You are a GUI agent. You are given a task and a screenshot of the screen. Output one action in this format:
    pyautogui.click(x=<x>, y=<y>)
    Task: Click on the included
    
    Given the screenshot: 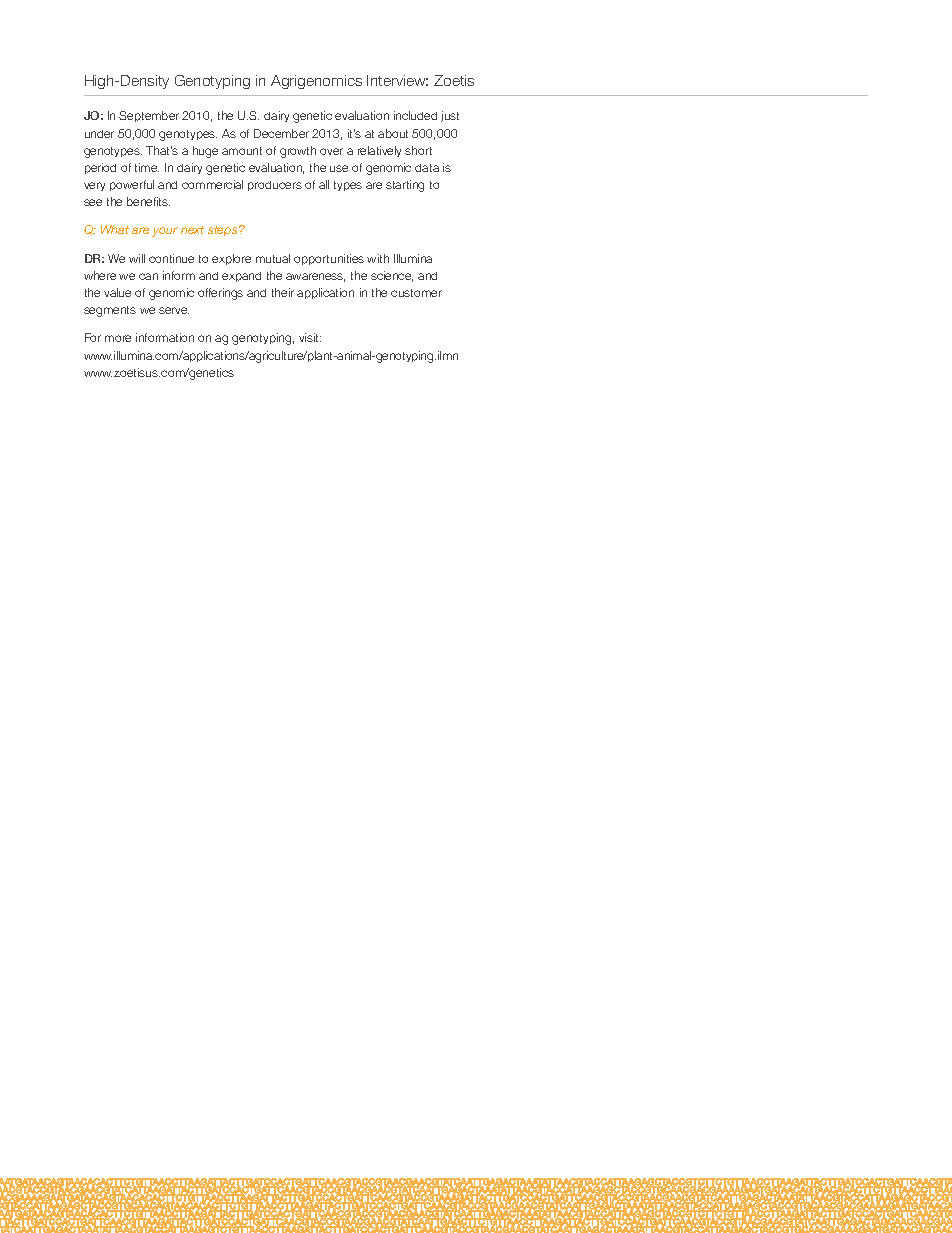 What is the action you would take?
    pyautogui.click(x=415, y=115)
